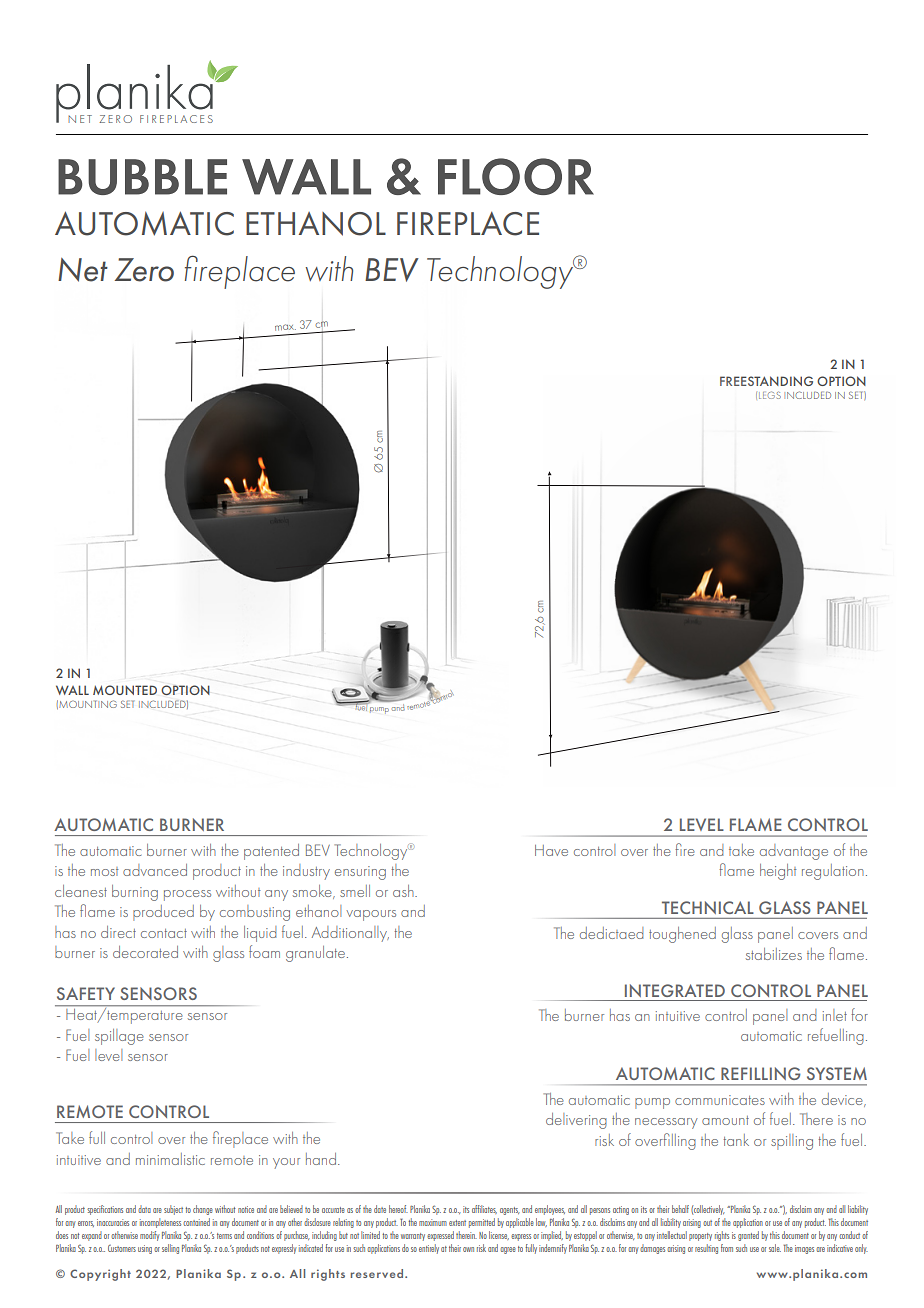  Describe the element at coordinates (778, 872) in the image. I see `height` at that location.
